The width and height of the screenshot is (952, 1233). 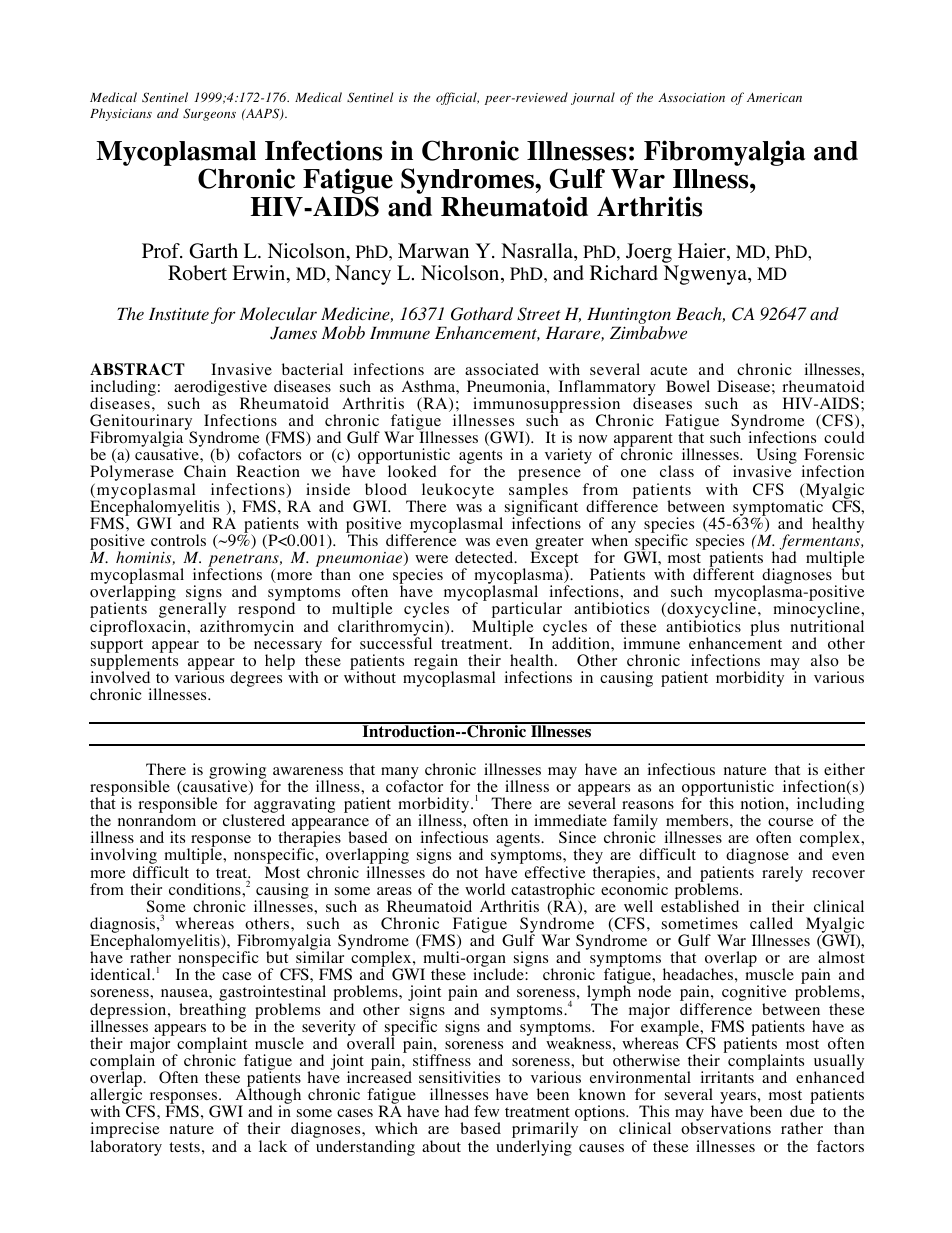 I want to click on tests, so click(x=184, y=1147).
